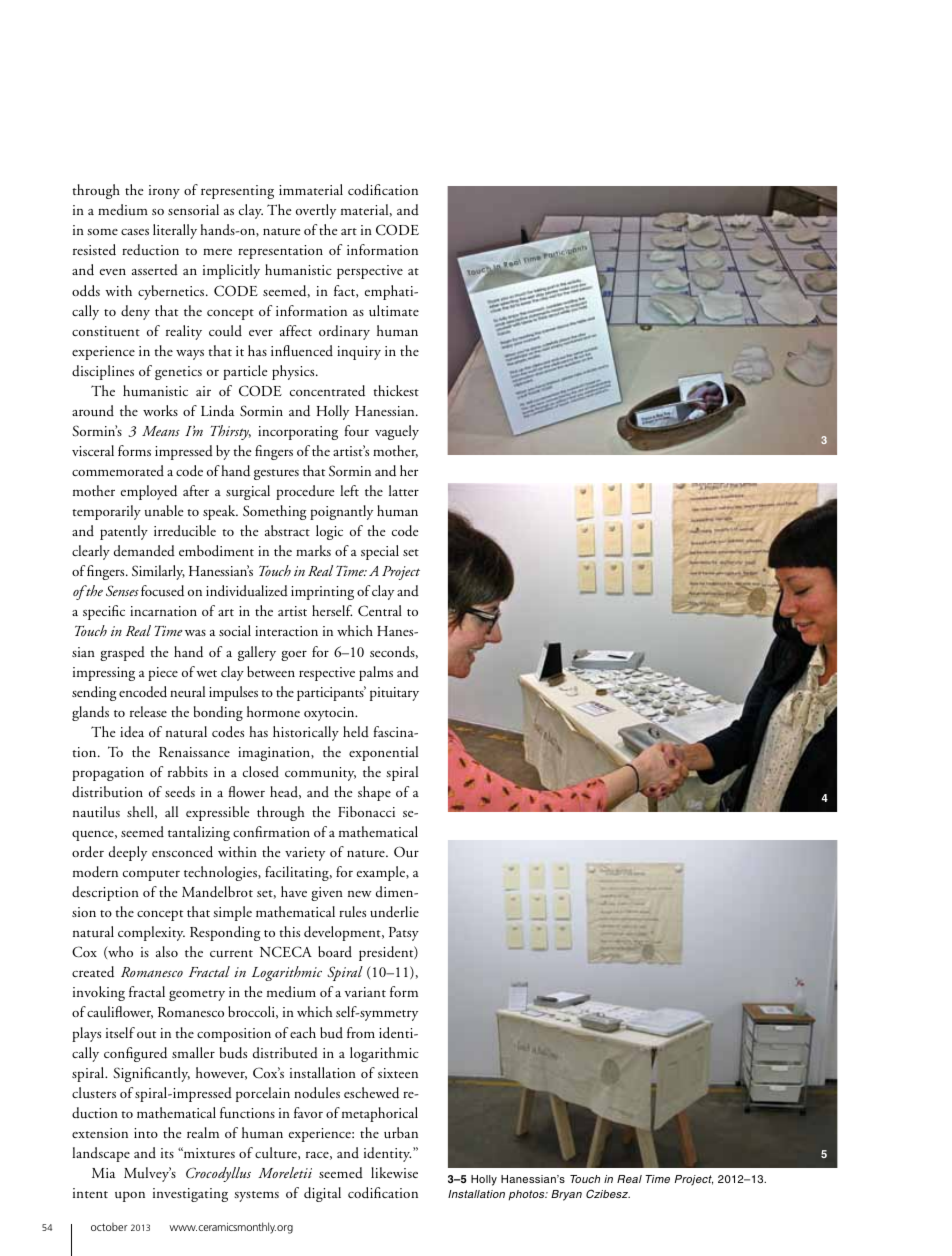 The image size is (952, 1256). What do you see at coordinates (148, 711) in the screenshot?
I see `release` at bounding box center [148, 711].
